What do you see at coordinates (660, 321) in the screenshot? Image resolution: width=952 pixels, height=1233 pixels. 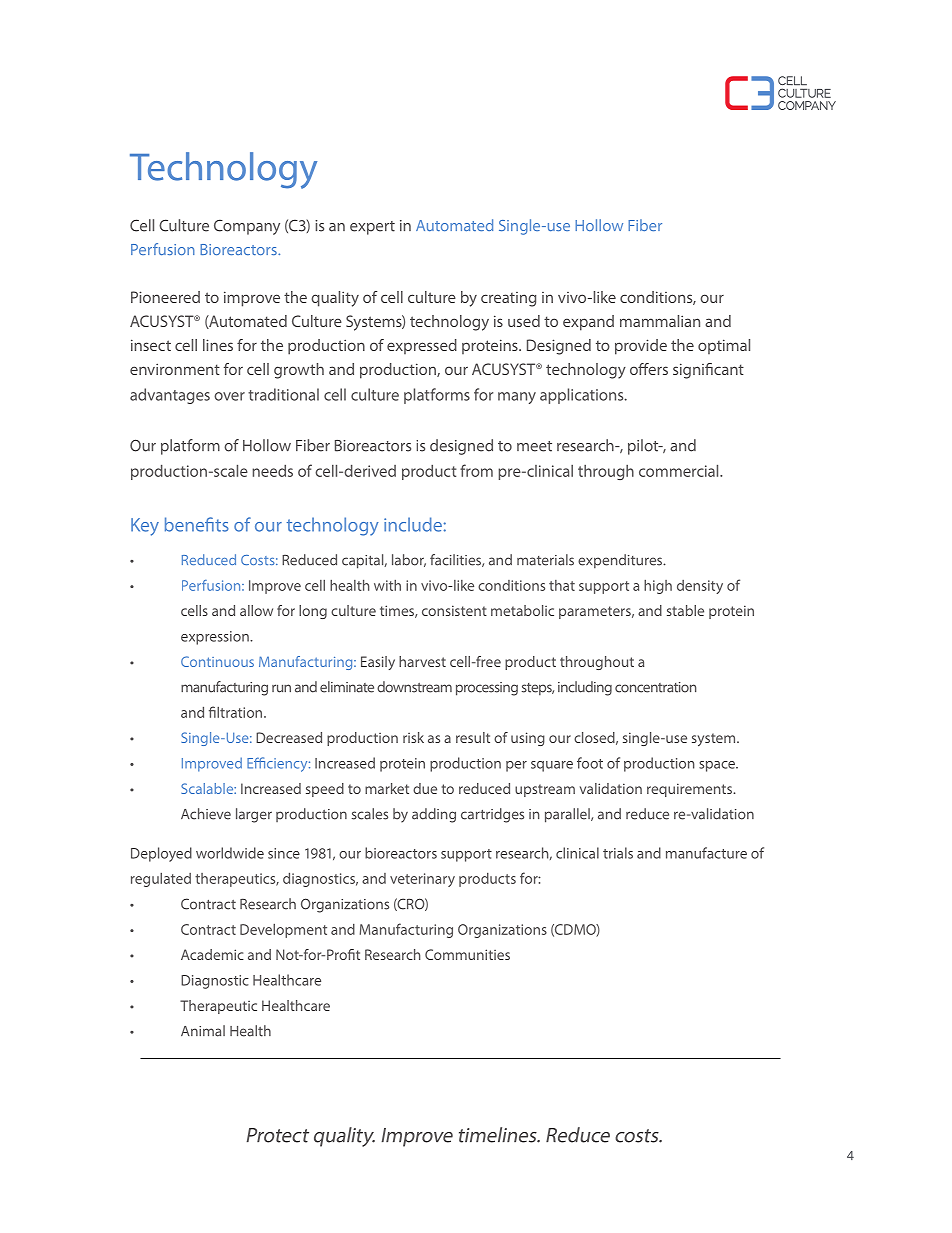 I see `mammalian` at bounding box center [660, 321].
